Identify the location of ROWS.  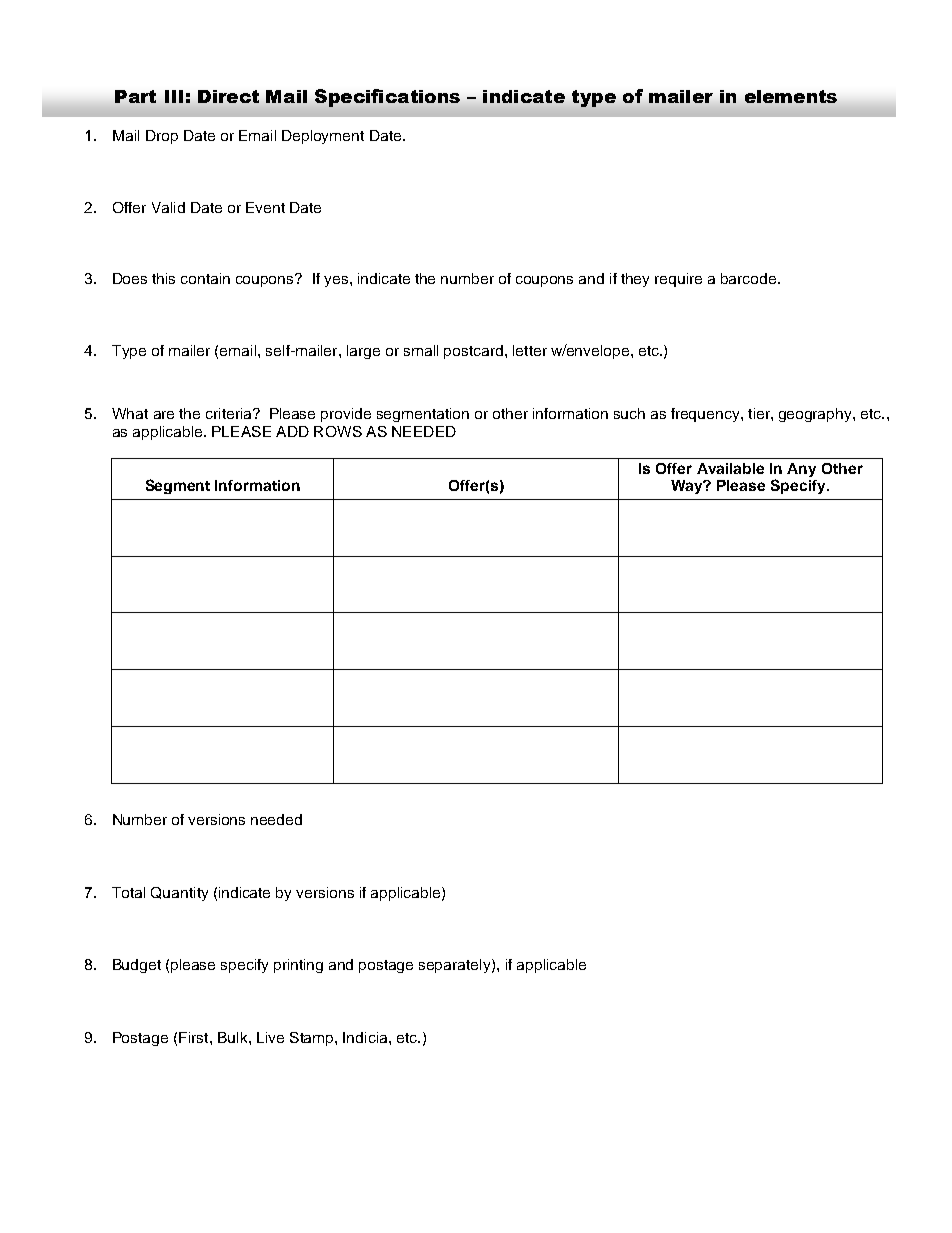
(338, 431).
